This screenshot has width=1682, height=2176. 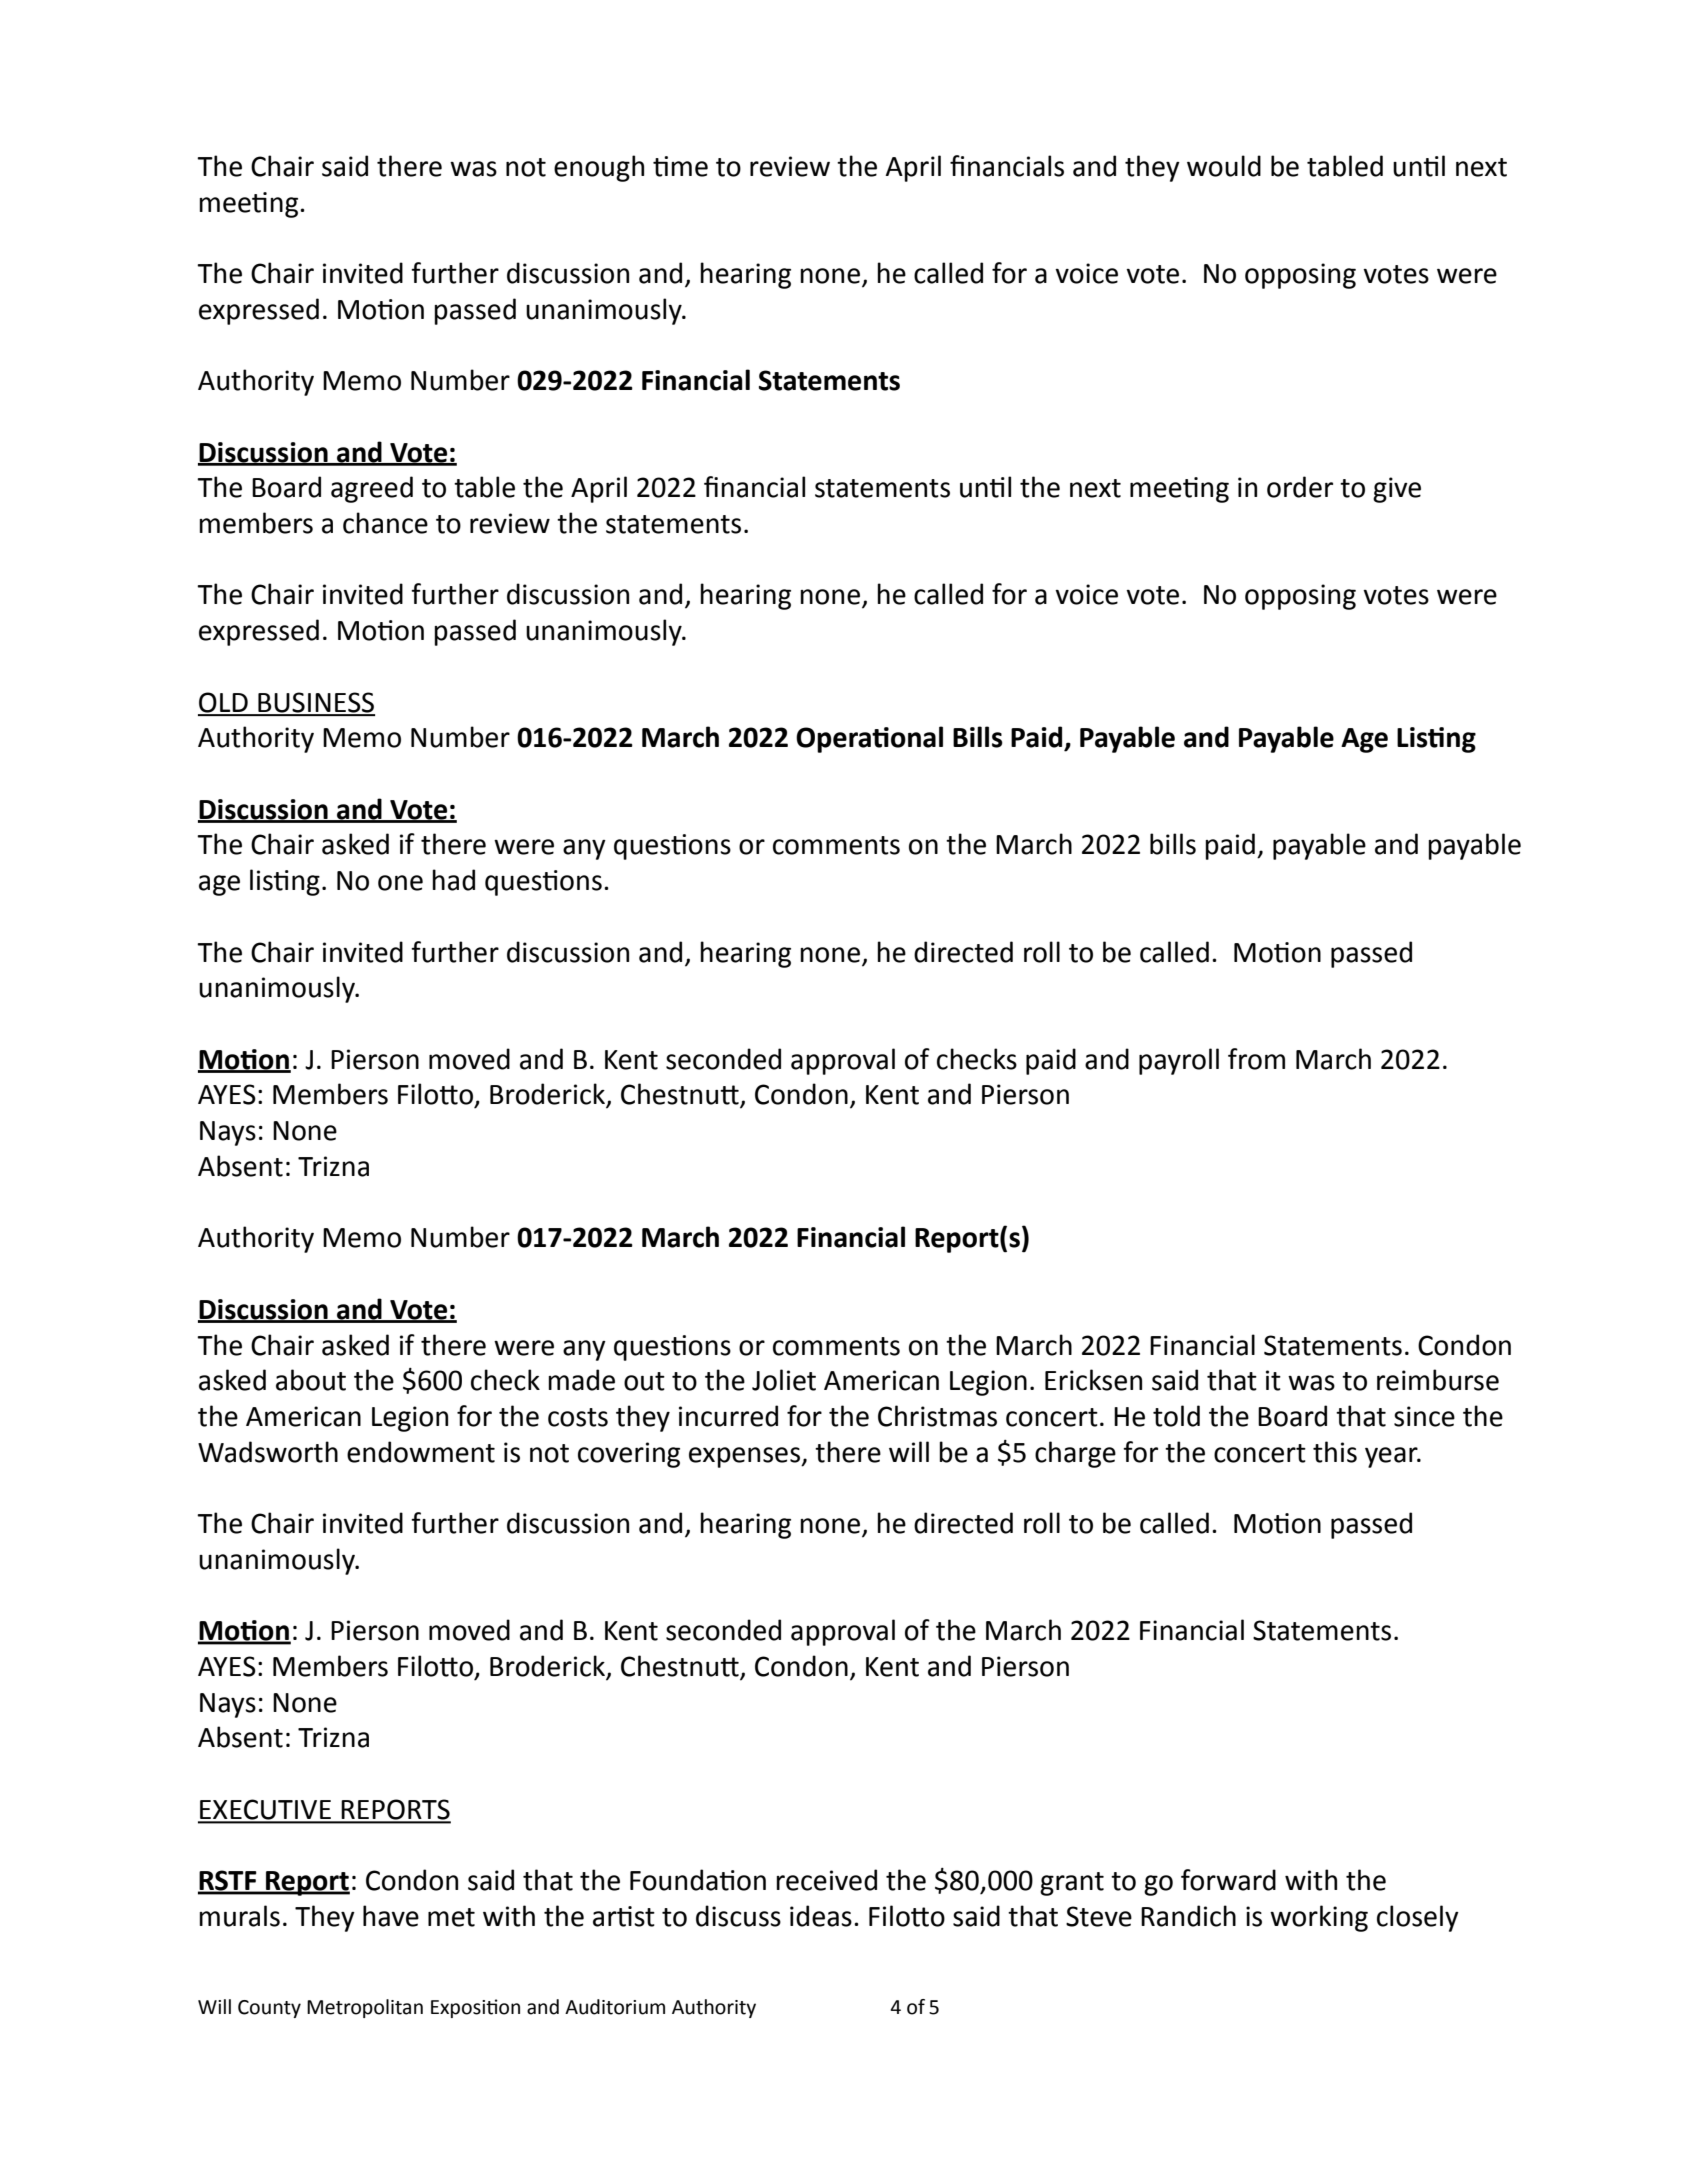 What do you see at coordinates (1319, 1918) in the screenshot?
I see `working` at bounding box center [1319, 1918].
